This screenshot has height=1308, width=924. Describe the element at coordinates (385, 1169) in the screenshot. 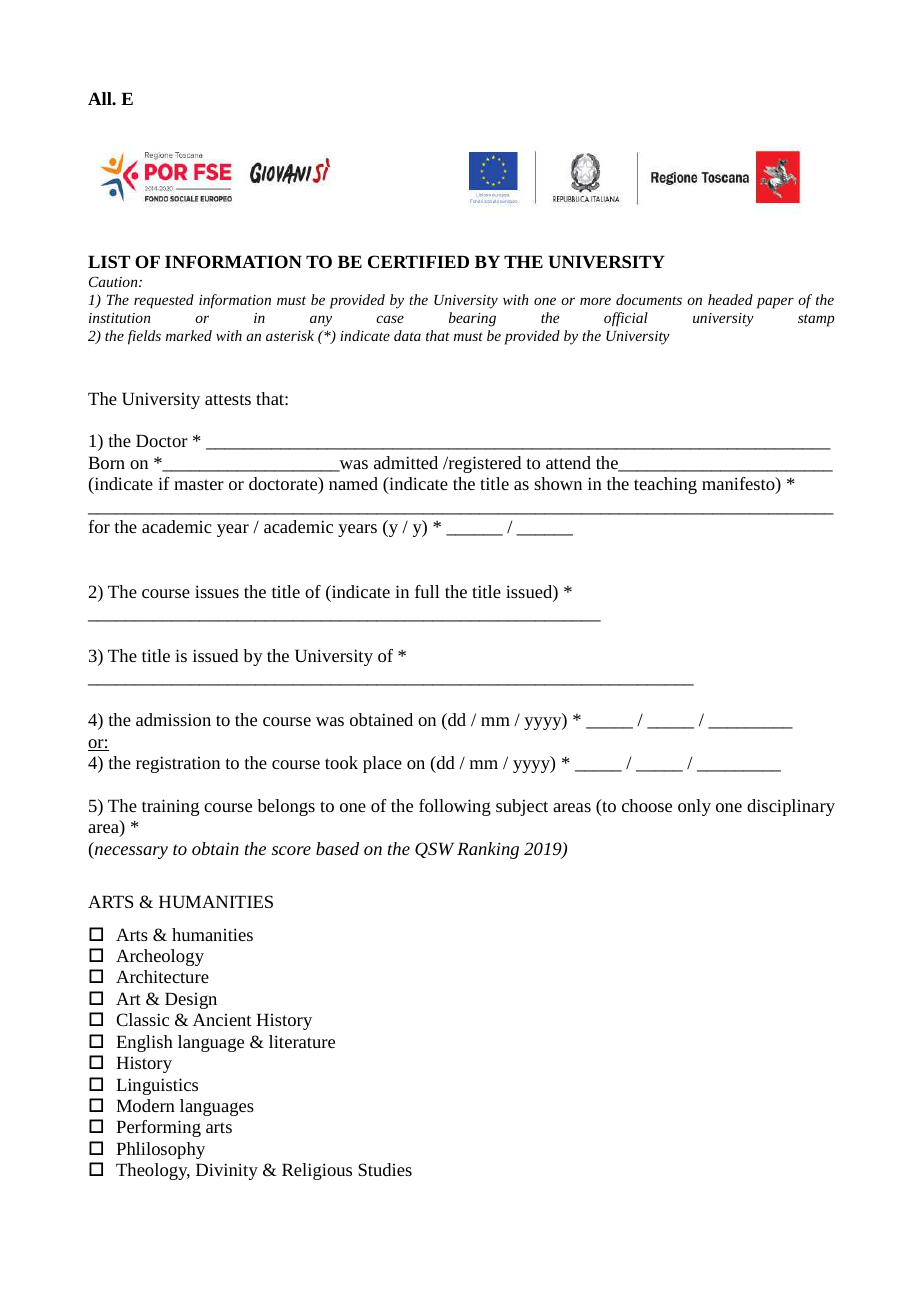

I see `Studies` at that location.
